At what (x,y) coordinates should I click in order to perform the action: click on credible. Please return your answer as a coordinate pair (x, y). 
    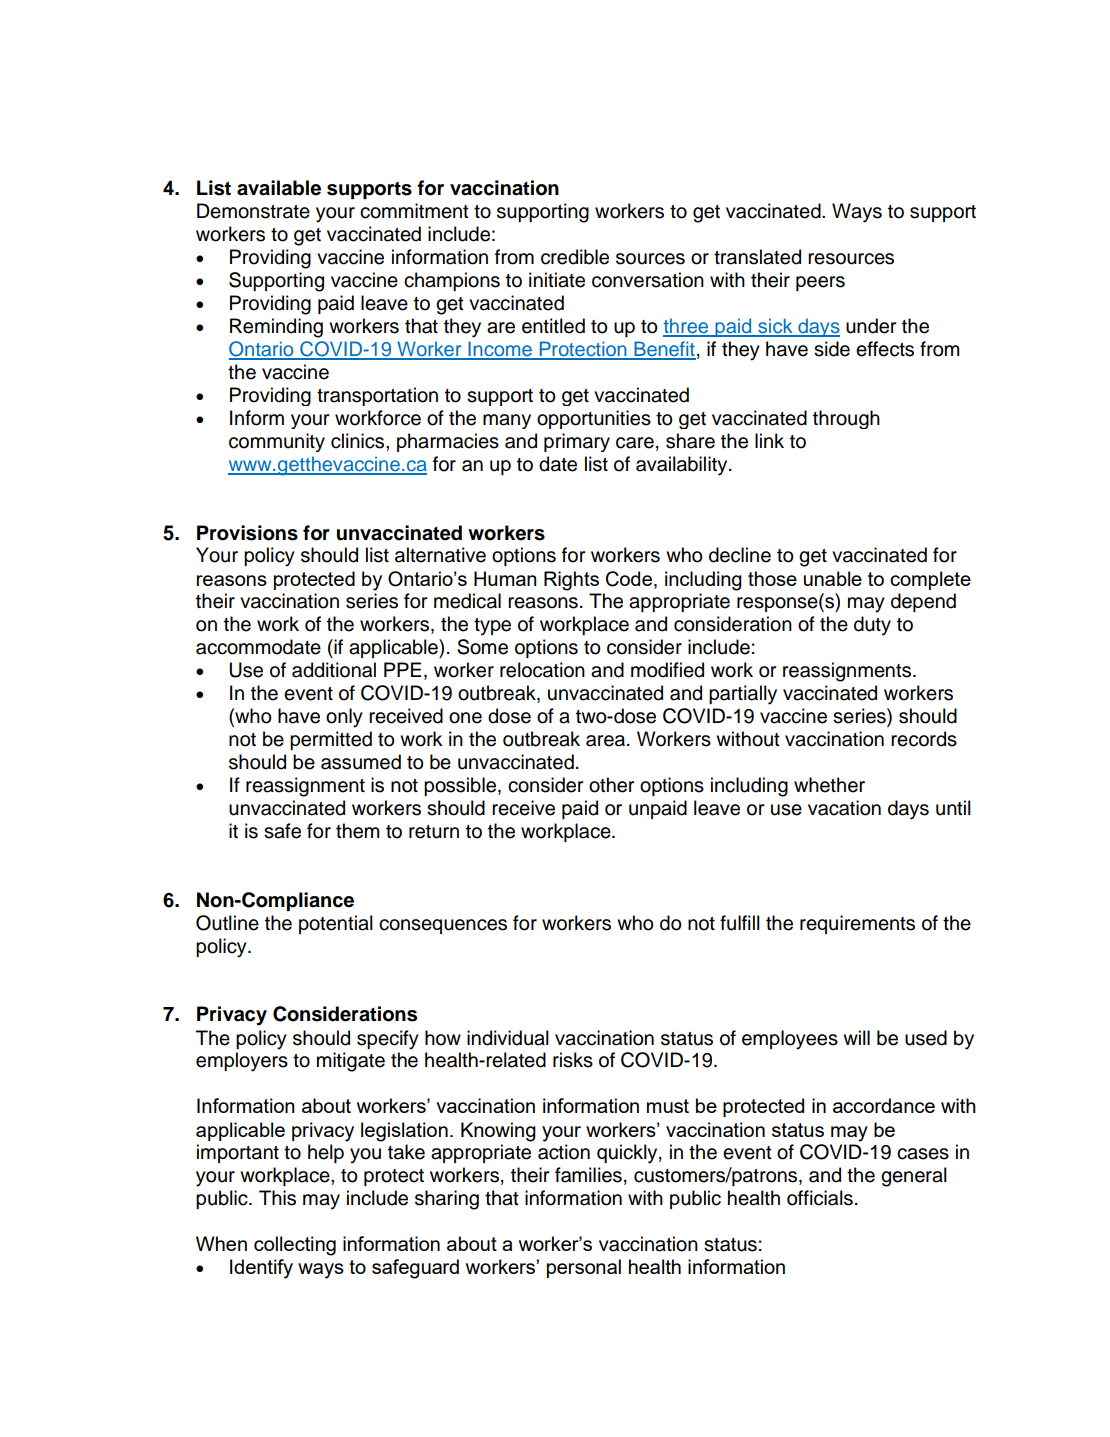
    Looking at the image, I should click on (575, 257).
